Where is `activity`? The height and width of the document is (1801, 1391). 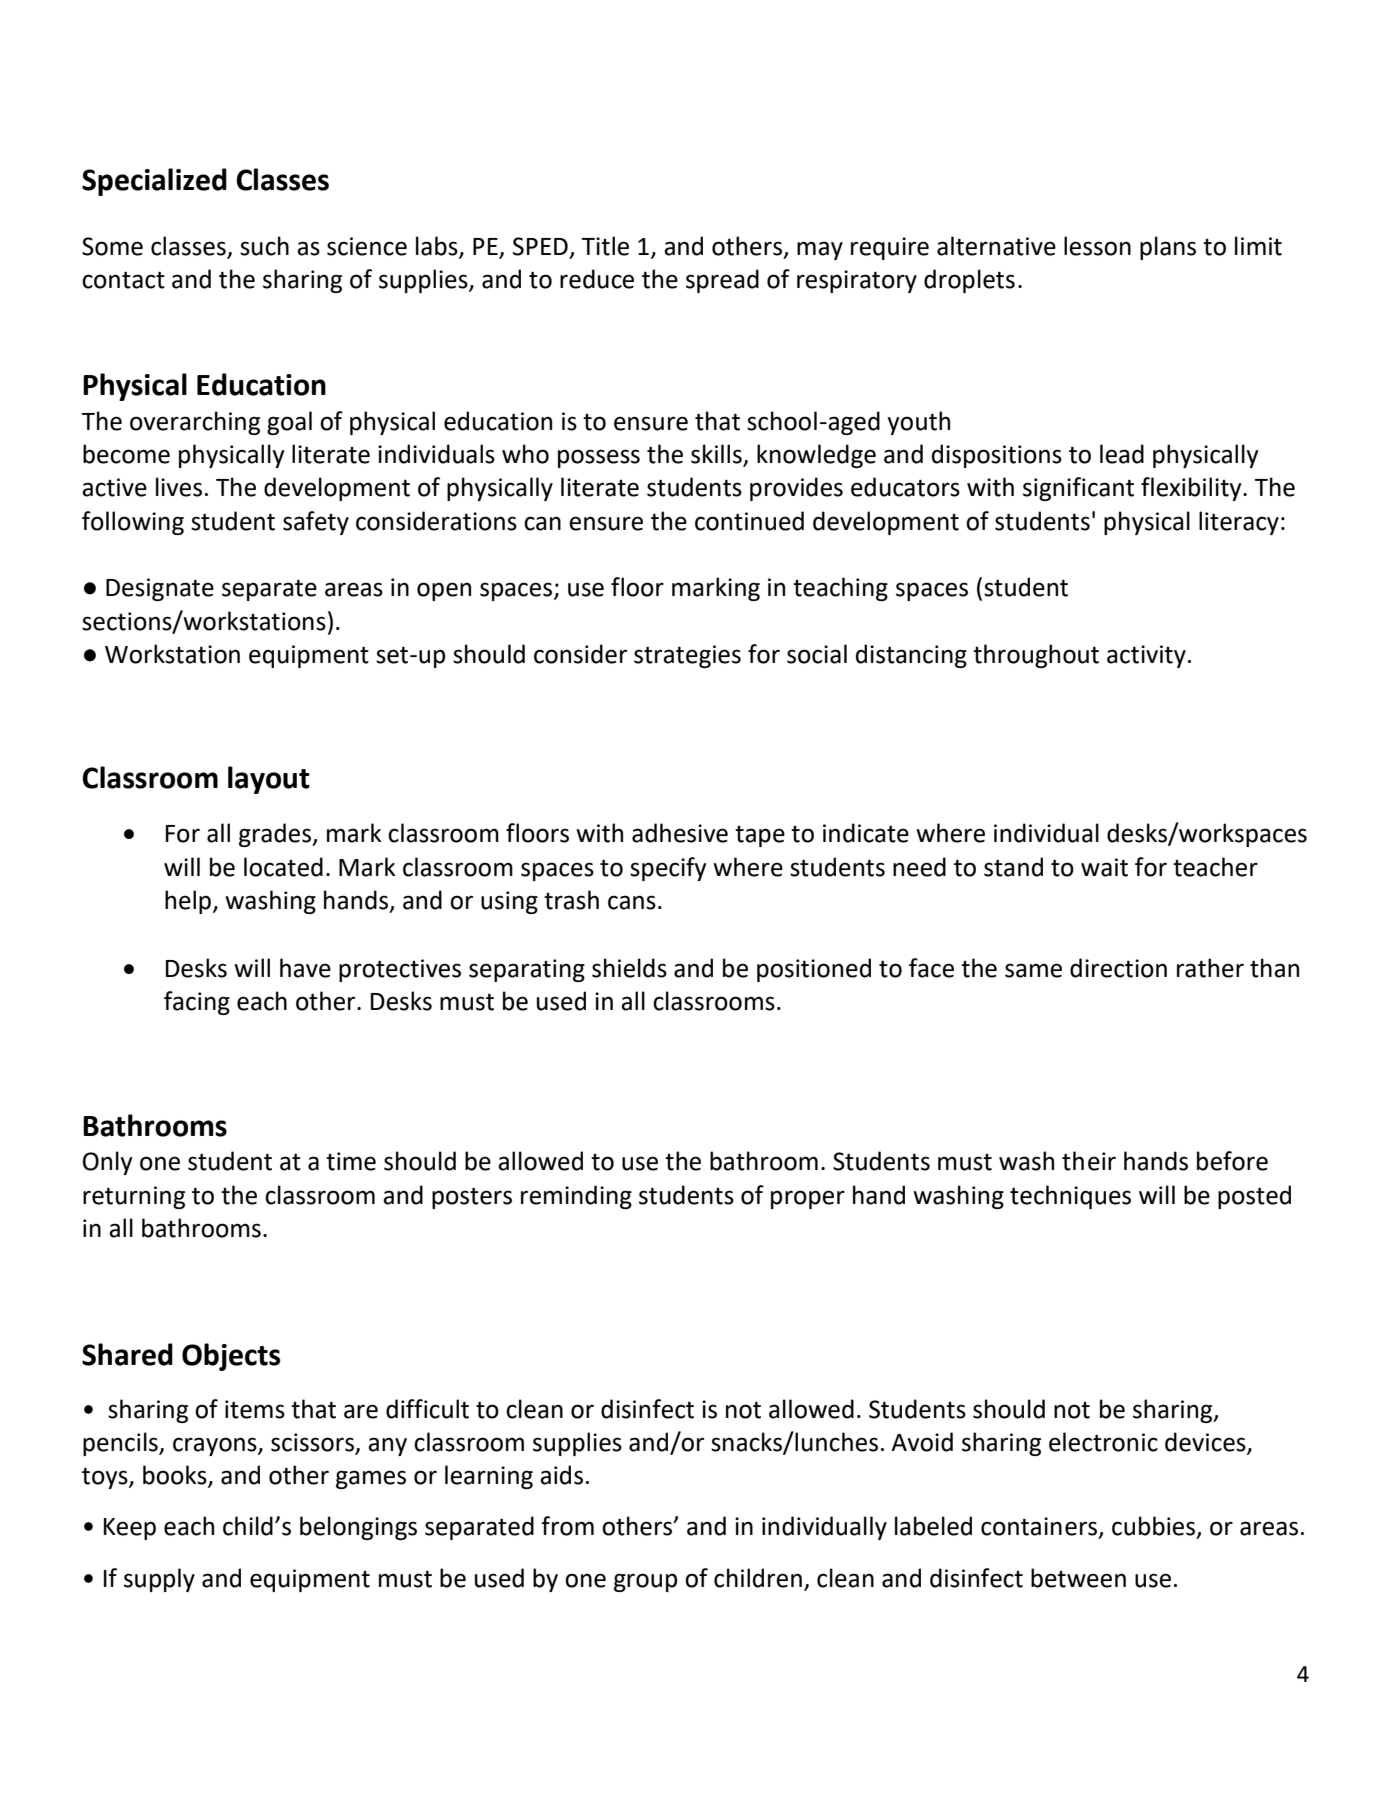
activity is located at coordinates (1146, 656).
